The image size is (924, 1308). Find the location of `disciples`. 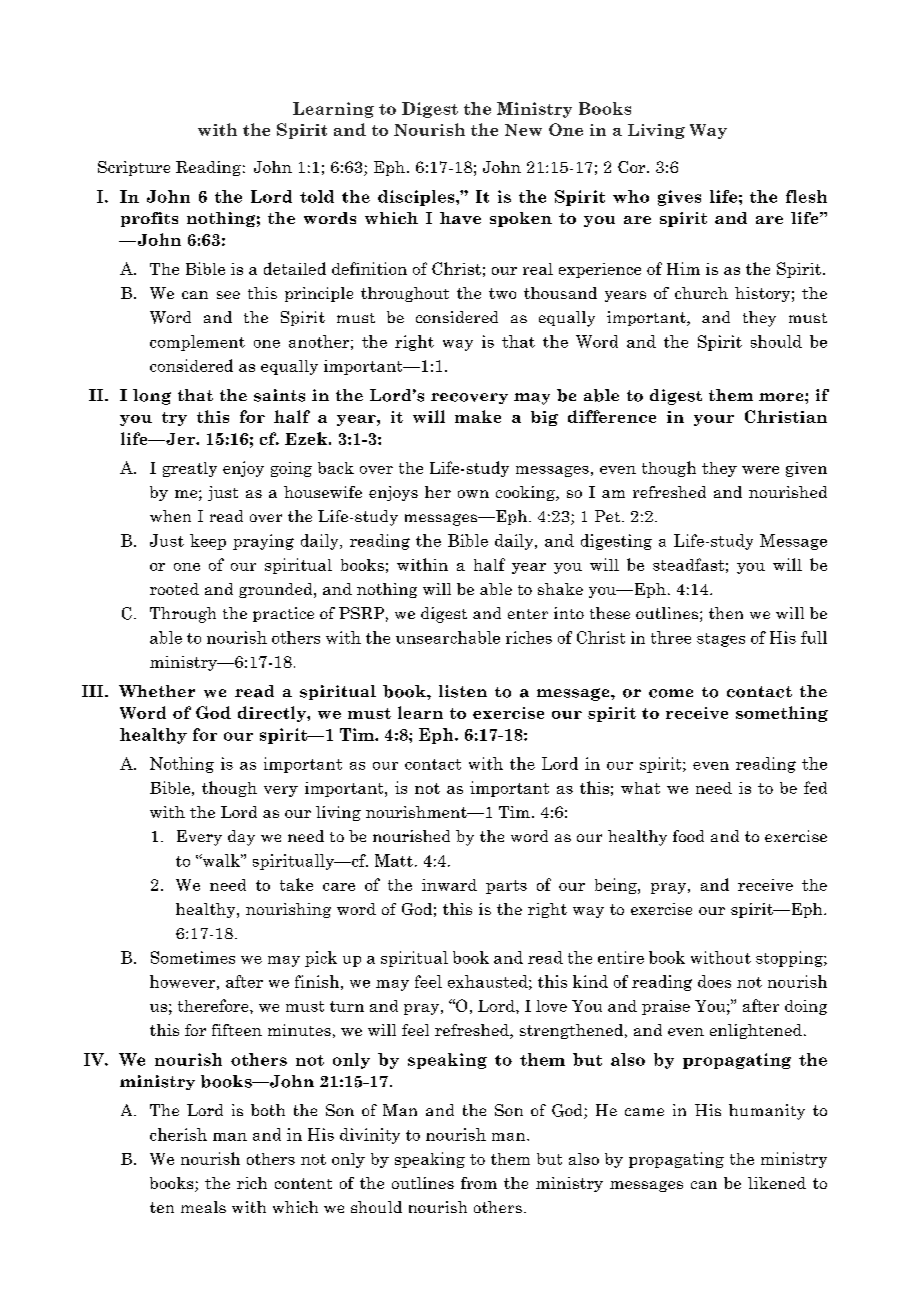

disciples is located at coordinates (417, 198).
